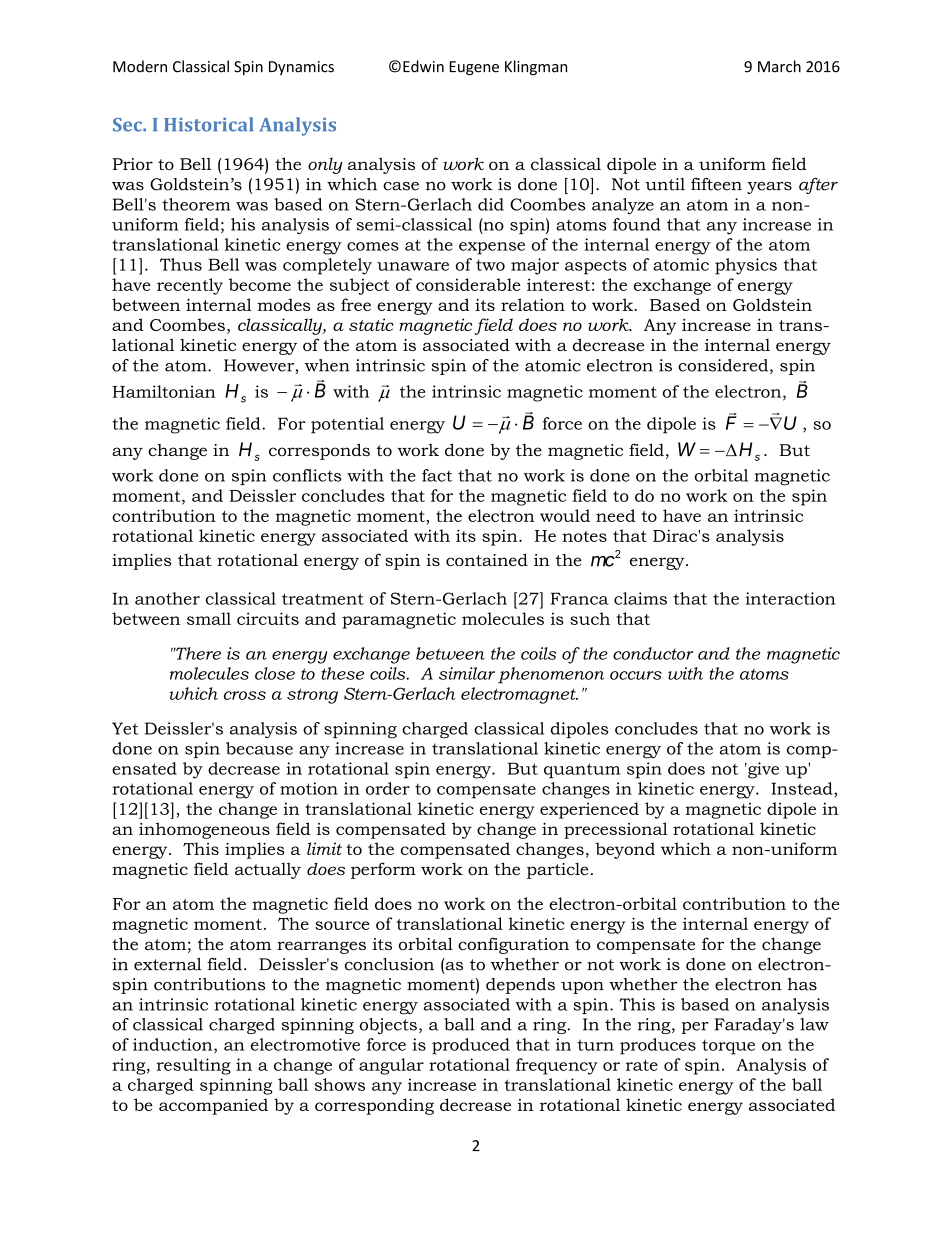 This screenshot has height=1233, width=952. I want to click on torque, so click(728, 1047).
